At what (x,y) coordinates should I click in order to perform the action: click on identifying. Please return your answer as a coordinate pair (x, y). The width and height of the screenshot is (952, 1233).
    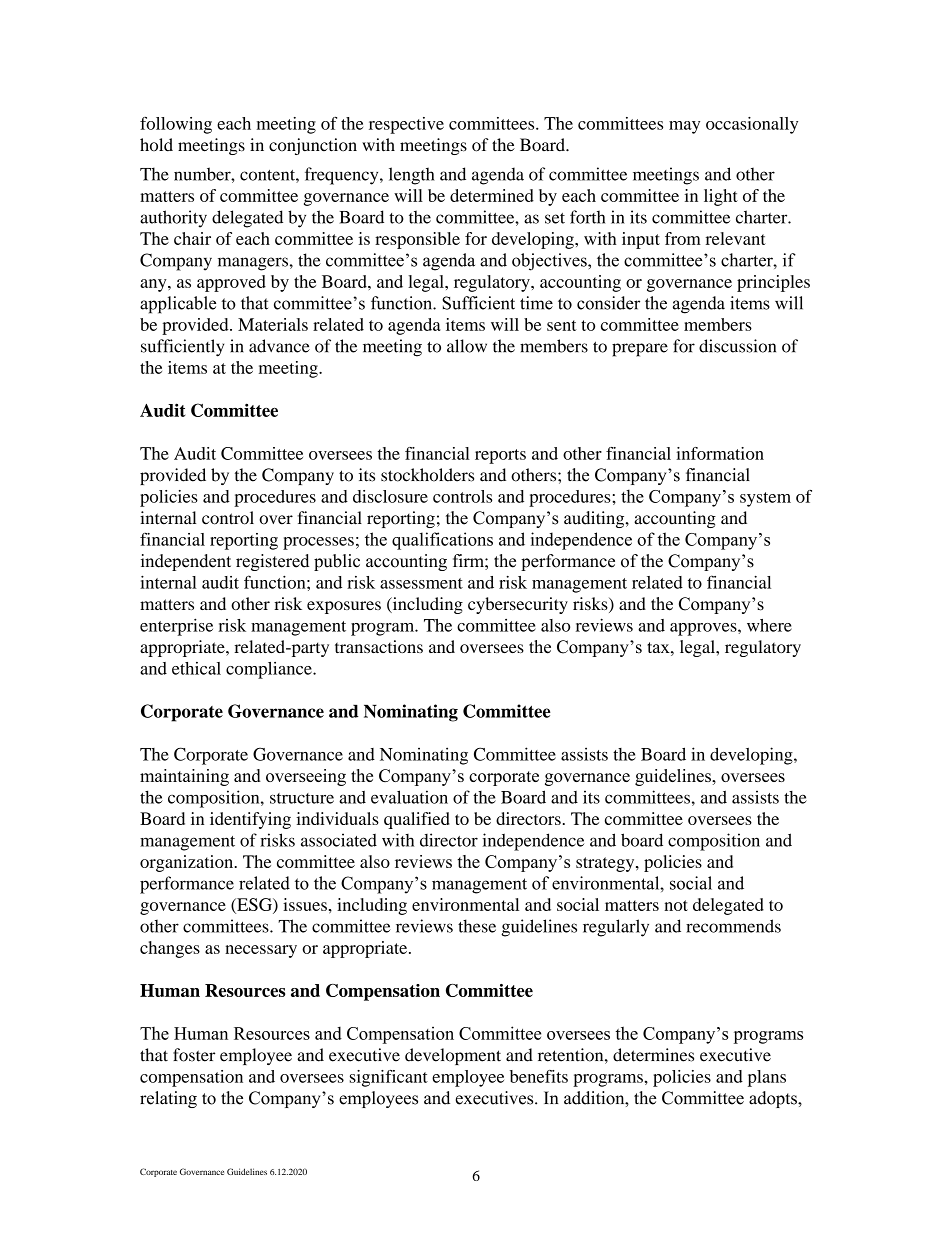
    Looking at the image, I should click on (250, 820).
